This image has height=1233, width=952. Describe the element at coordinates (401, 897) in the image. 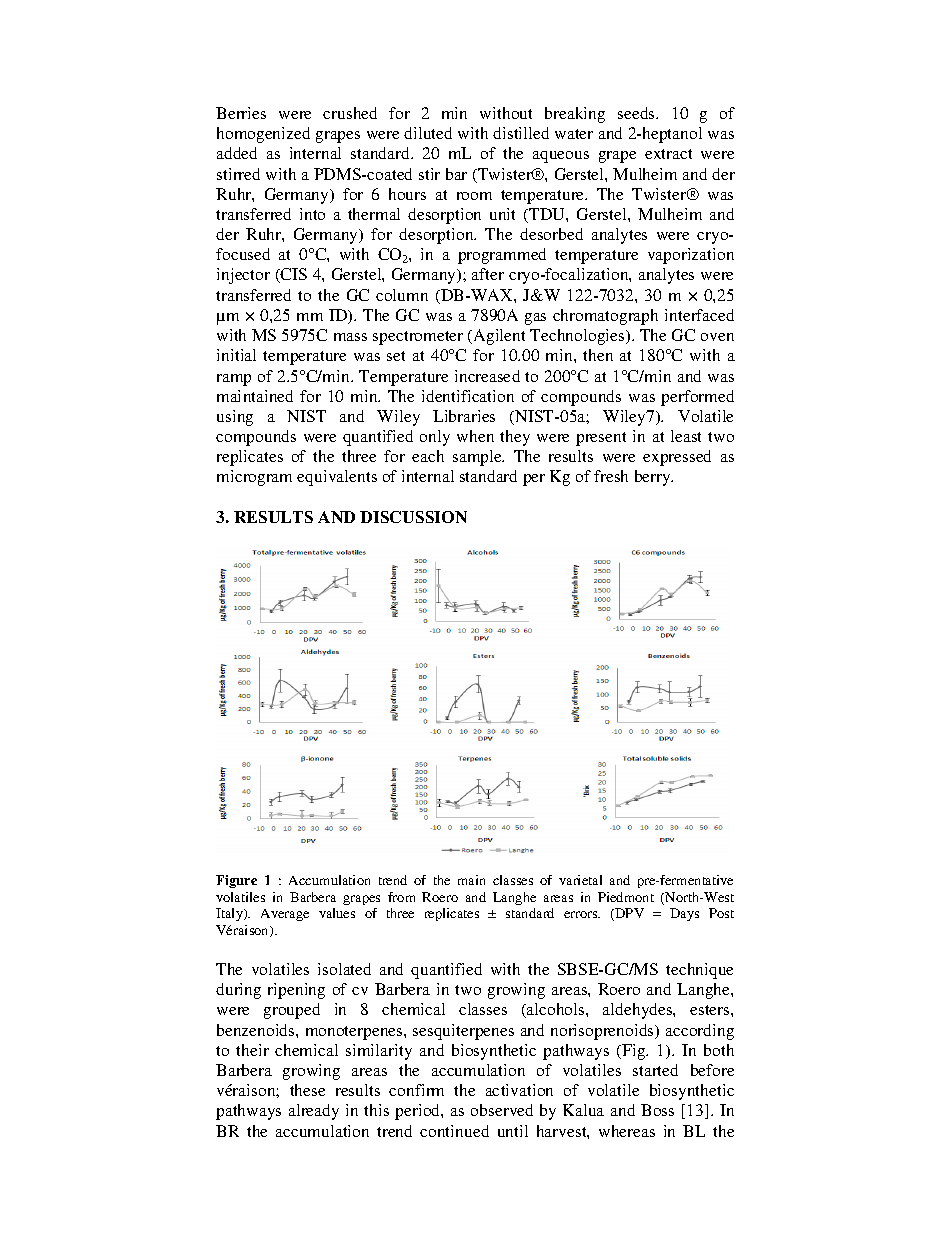

I see `from` at that location.
